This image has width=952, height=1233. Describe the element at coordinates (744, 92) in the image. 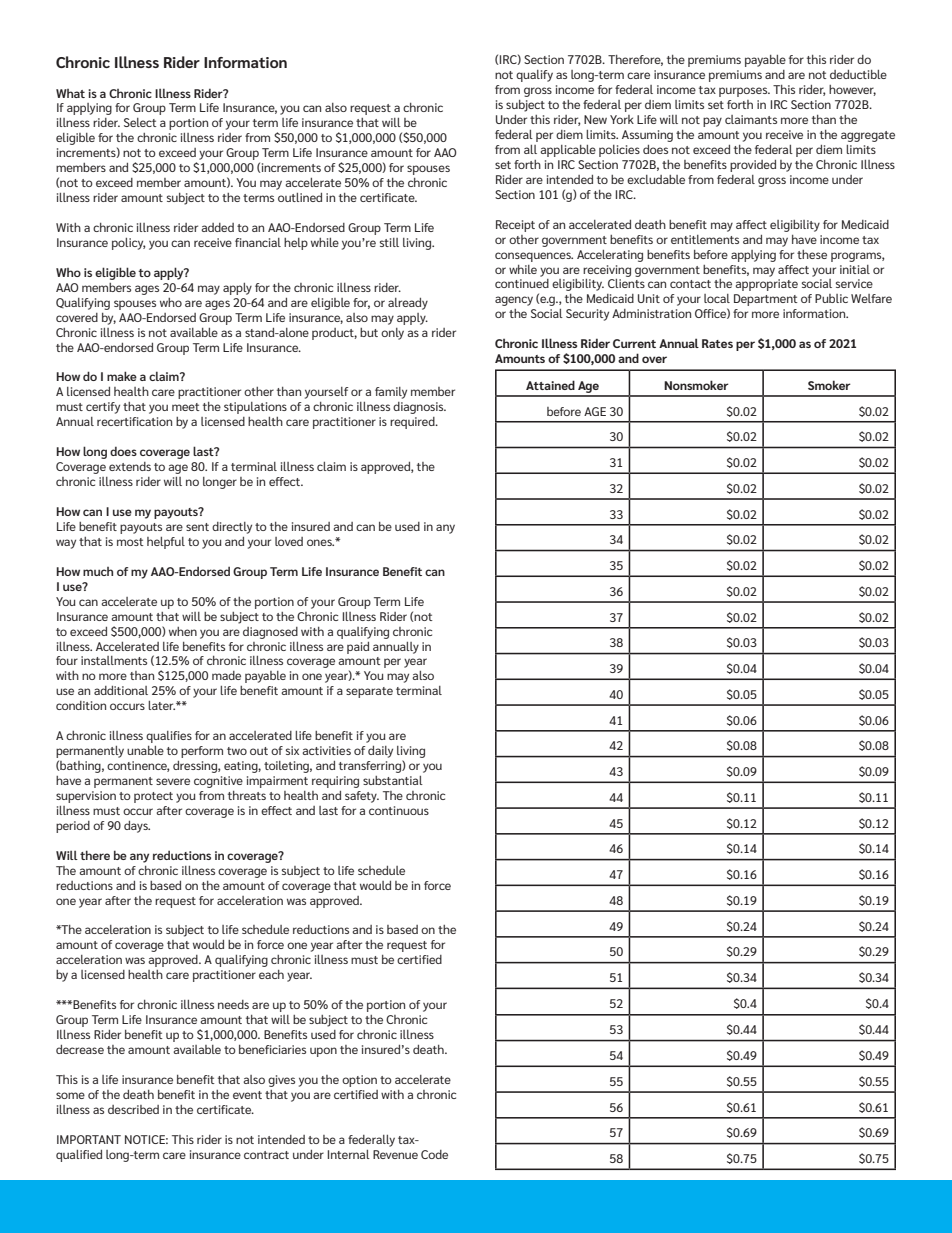

I see `purposes` at that location.
